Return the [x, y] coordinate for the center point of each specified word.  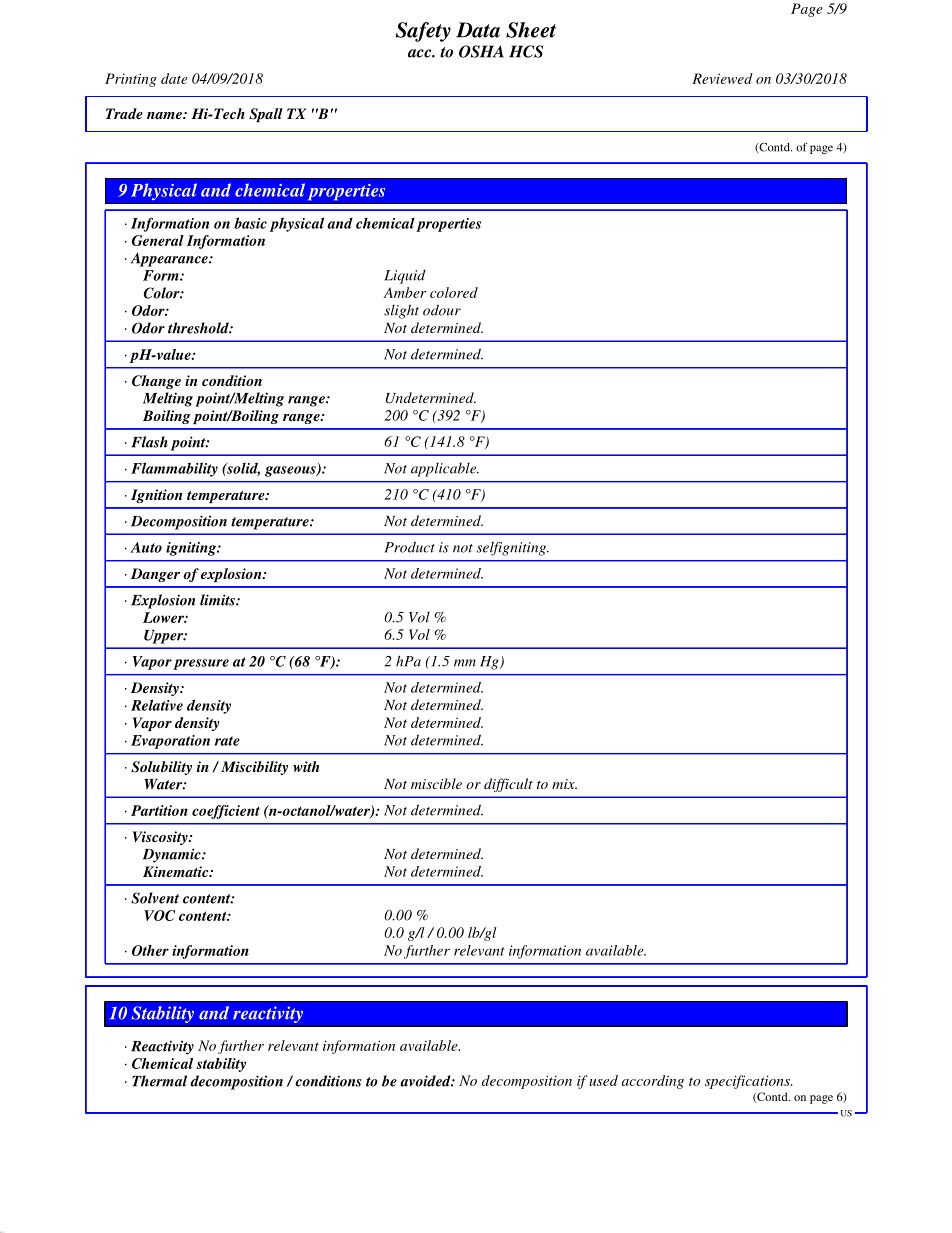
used [603, 1080]
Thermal [159, 1081]
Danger [155, 575]
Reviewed [722, 78]
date [174, 78]
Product [410, 547]
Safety [423, 32]
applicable [445, 470]
